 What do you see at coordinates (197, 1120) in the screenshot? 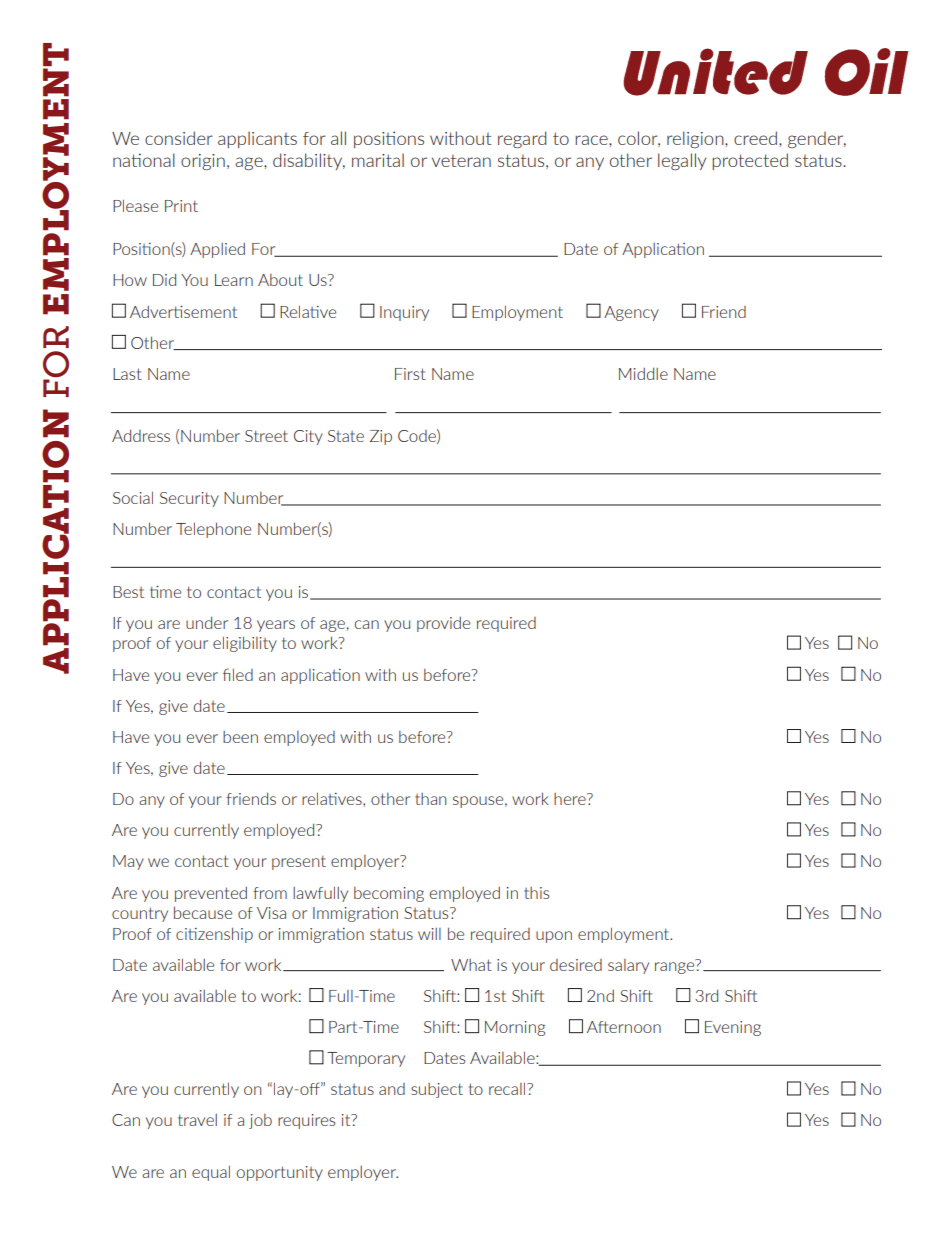
I see `travel` at bounding box center [197, 1120].
